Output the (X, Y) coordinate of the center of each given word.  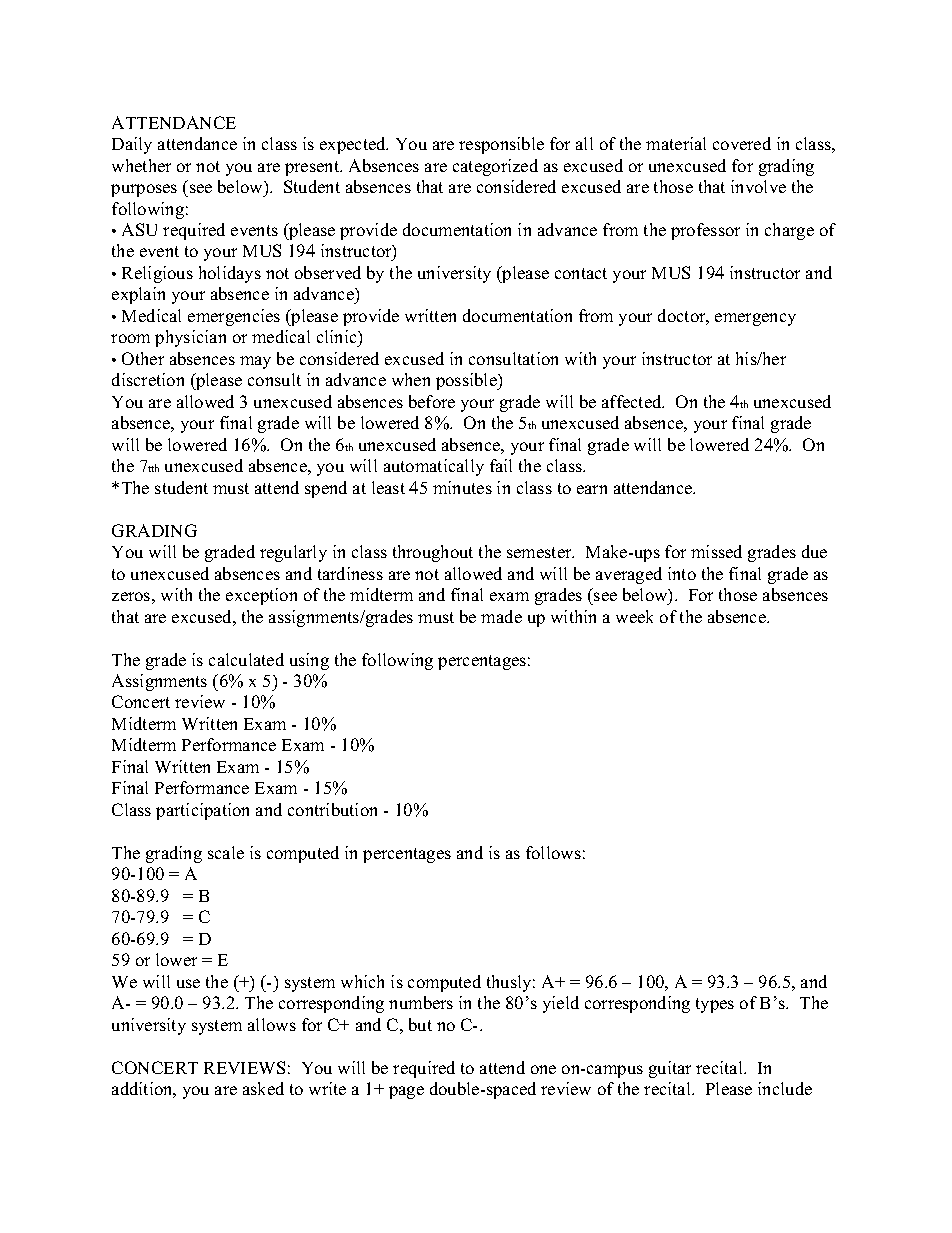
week (634, 616)
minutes (462, 487)
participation (202, 811)
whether (141, 165)
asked (263, 1088)
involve (758, 186)
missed (716, 551)
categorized (495, 167)
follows (553, 852)
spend (326, 489)
